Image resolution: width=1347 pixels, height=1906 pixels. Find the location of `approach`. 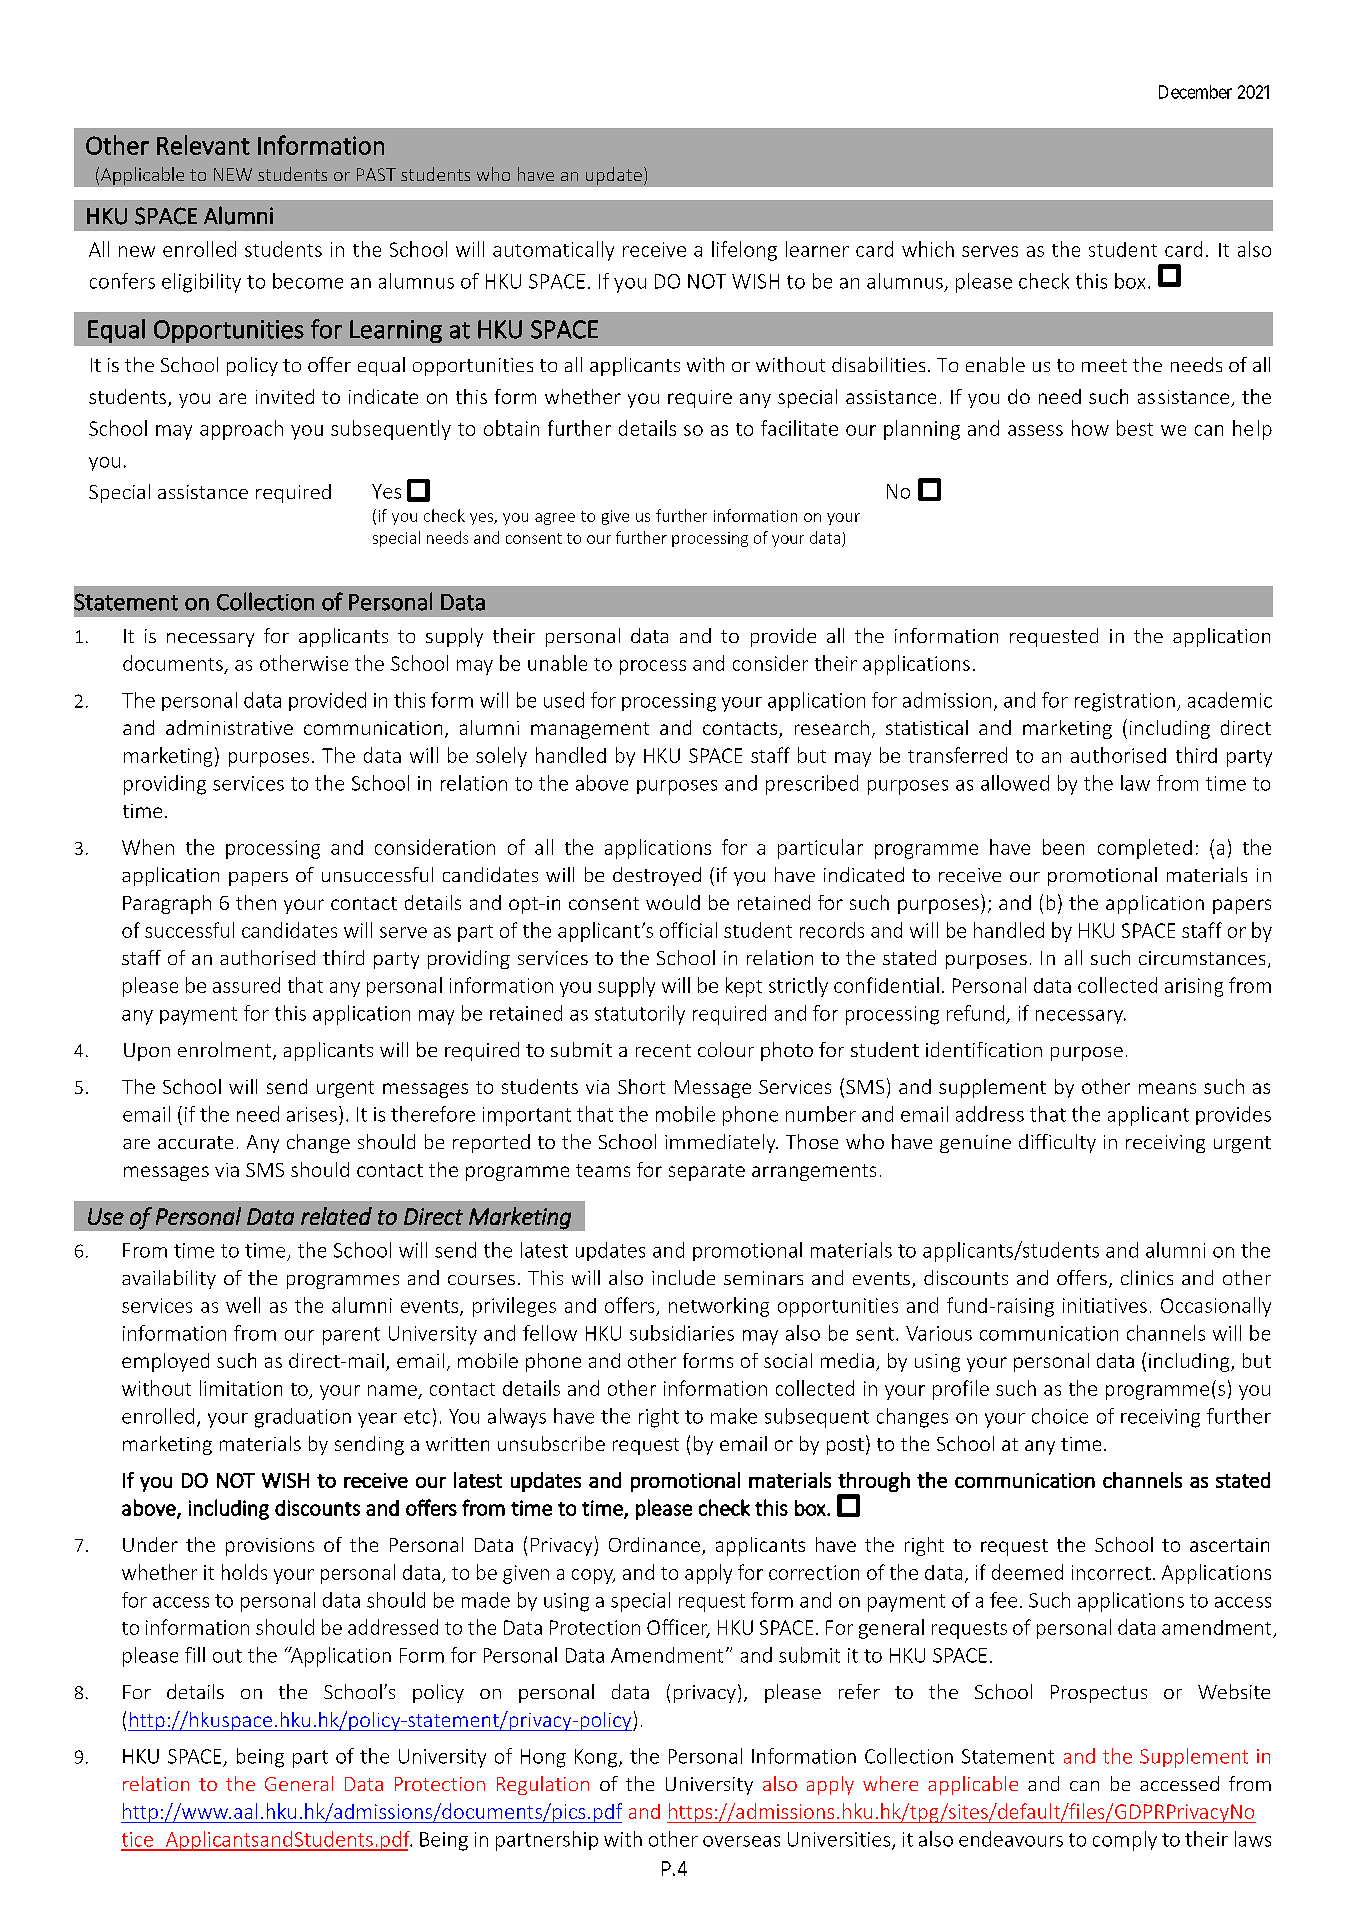

approach is located at coordinates (241, 430).
